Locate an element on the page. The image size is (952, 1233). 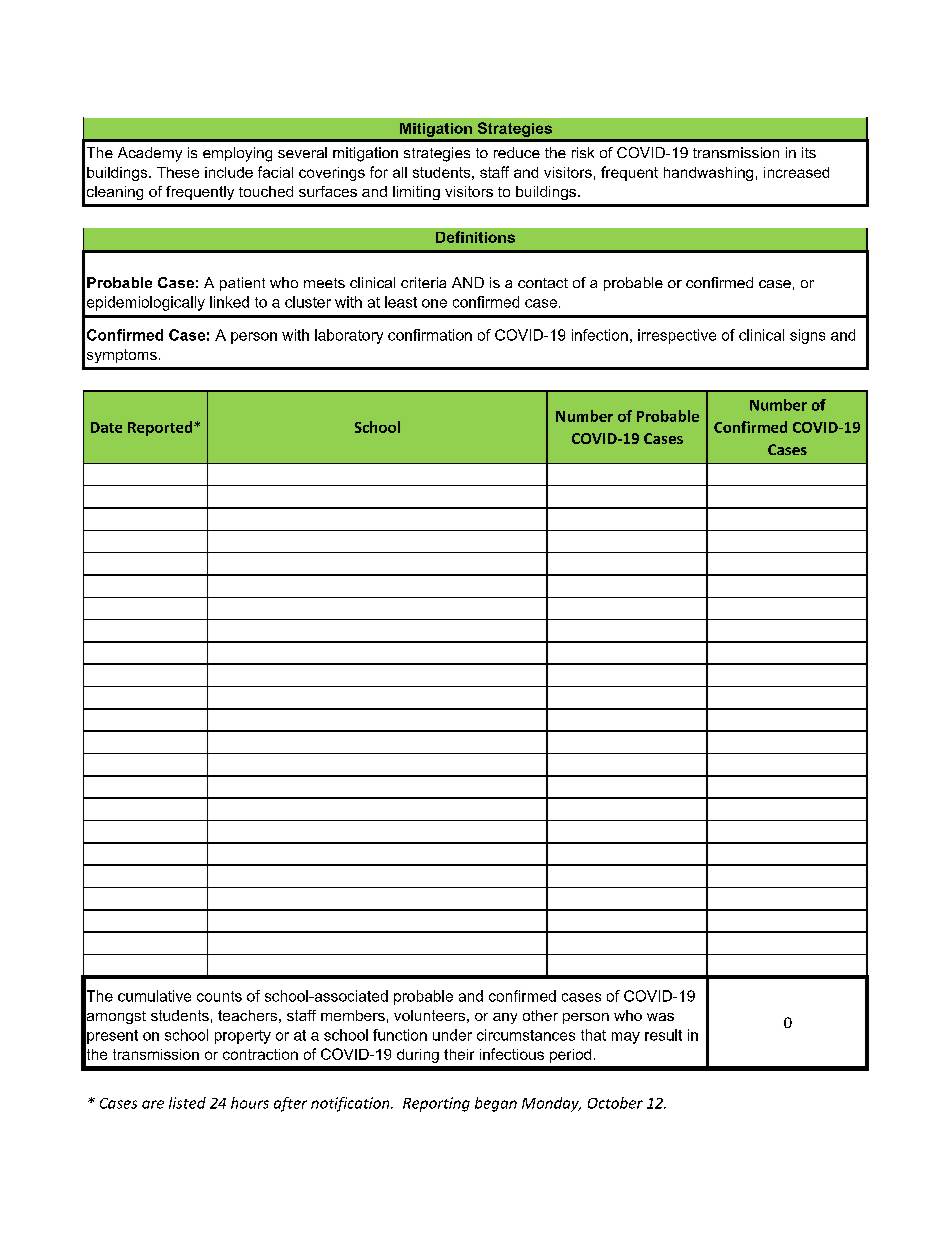
handwashing is located at coordinates (708, 174).
